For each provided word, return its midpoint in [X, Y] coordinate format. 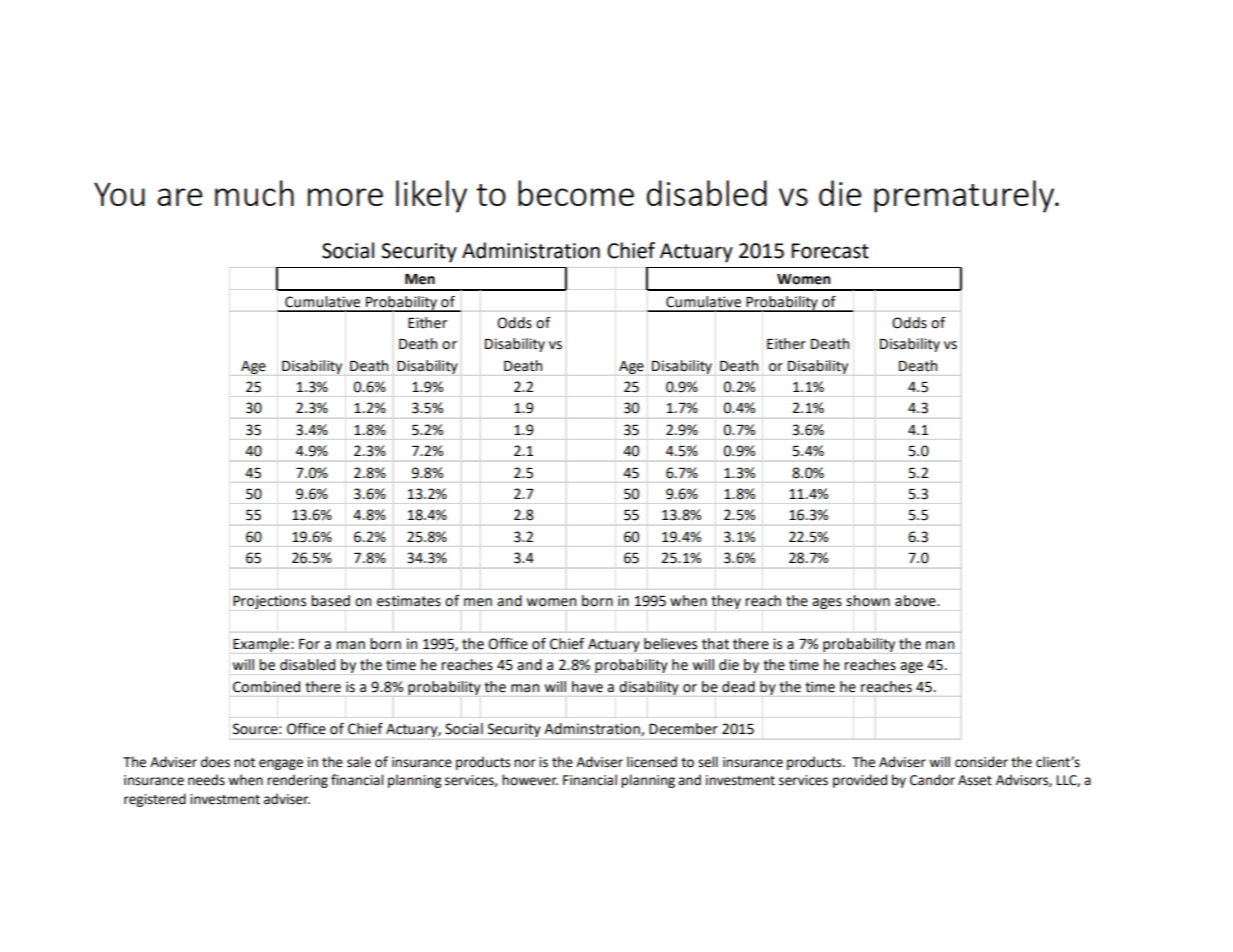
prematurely [965, 196]
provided [860, 781]
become [576, 193]
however [530, 780]
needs [206, 780]
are [180, 197]
